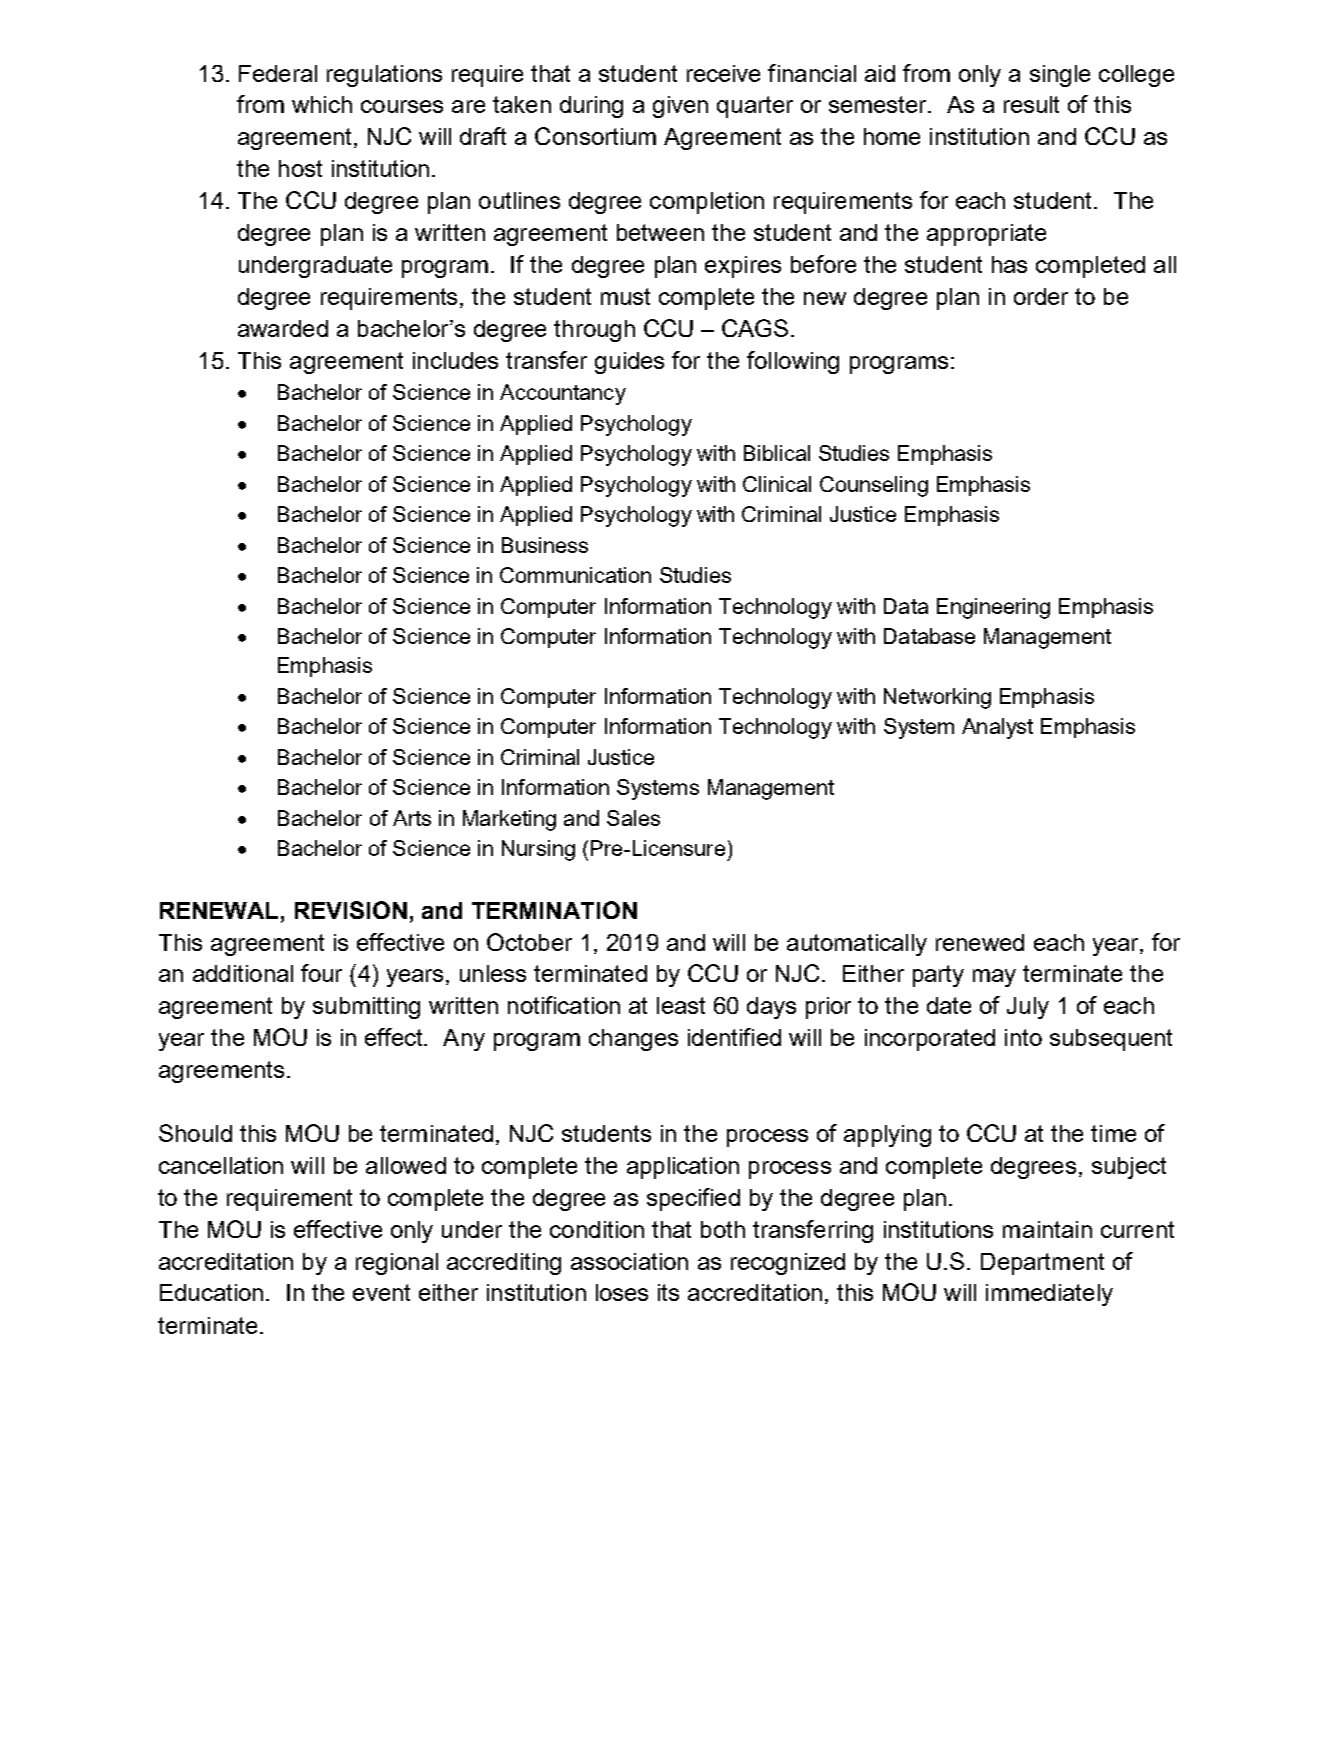 This page has width=1342, height=1737. What do you see at coordinates (680, 107) in the page?
I see `given` at bounding box center [680, 107].
